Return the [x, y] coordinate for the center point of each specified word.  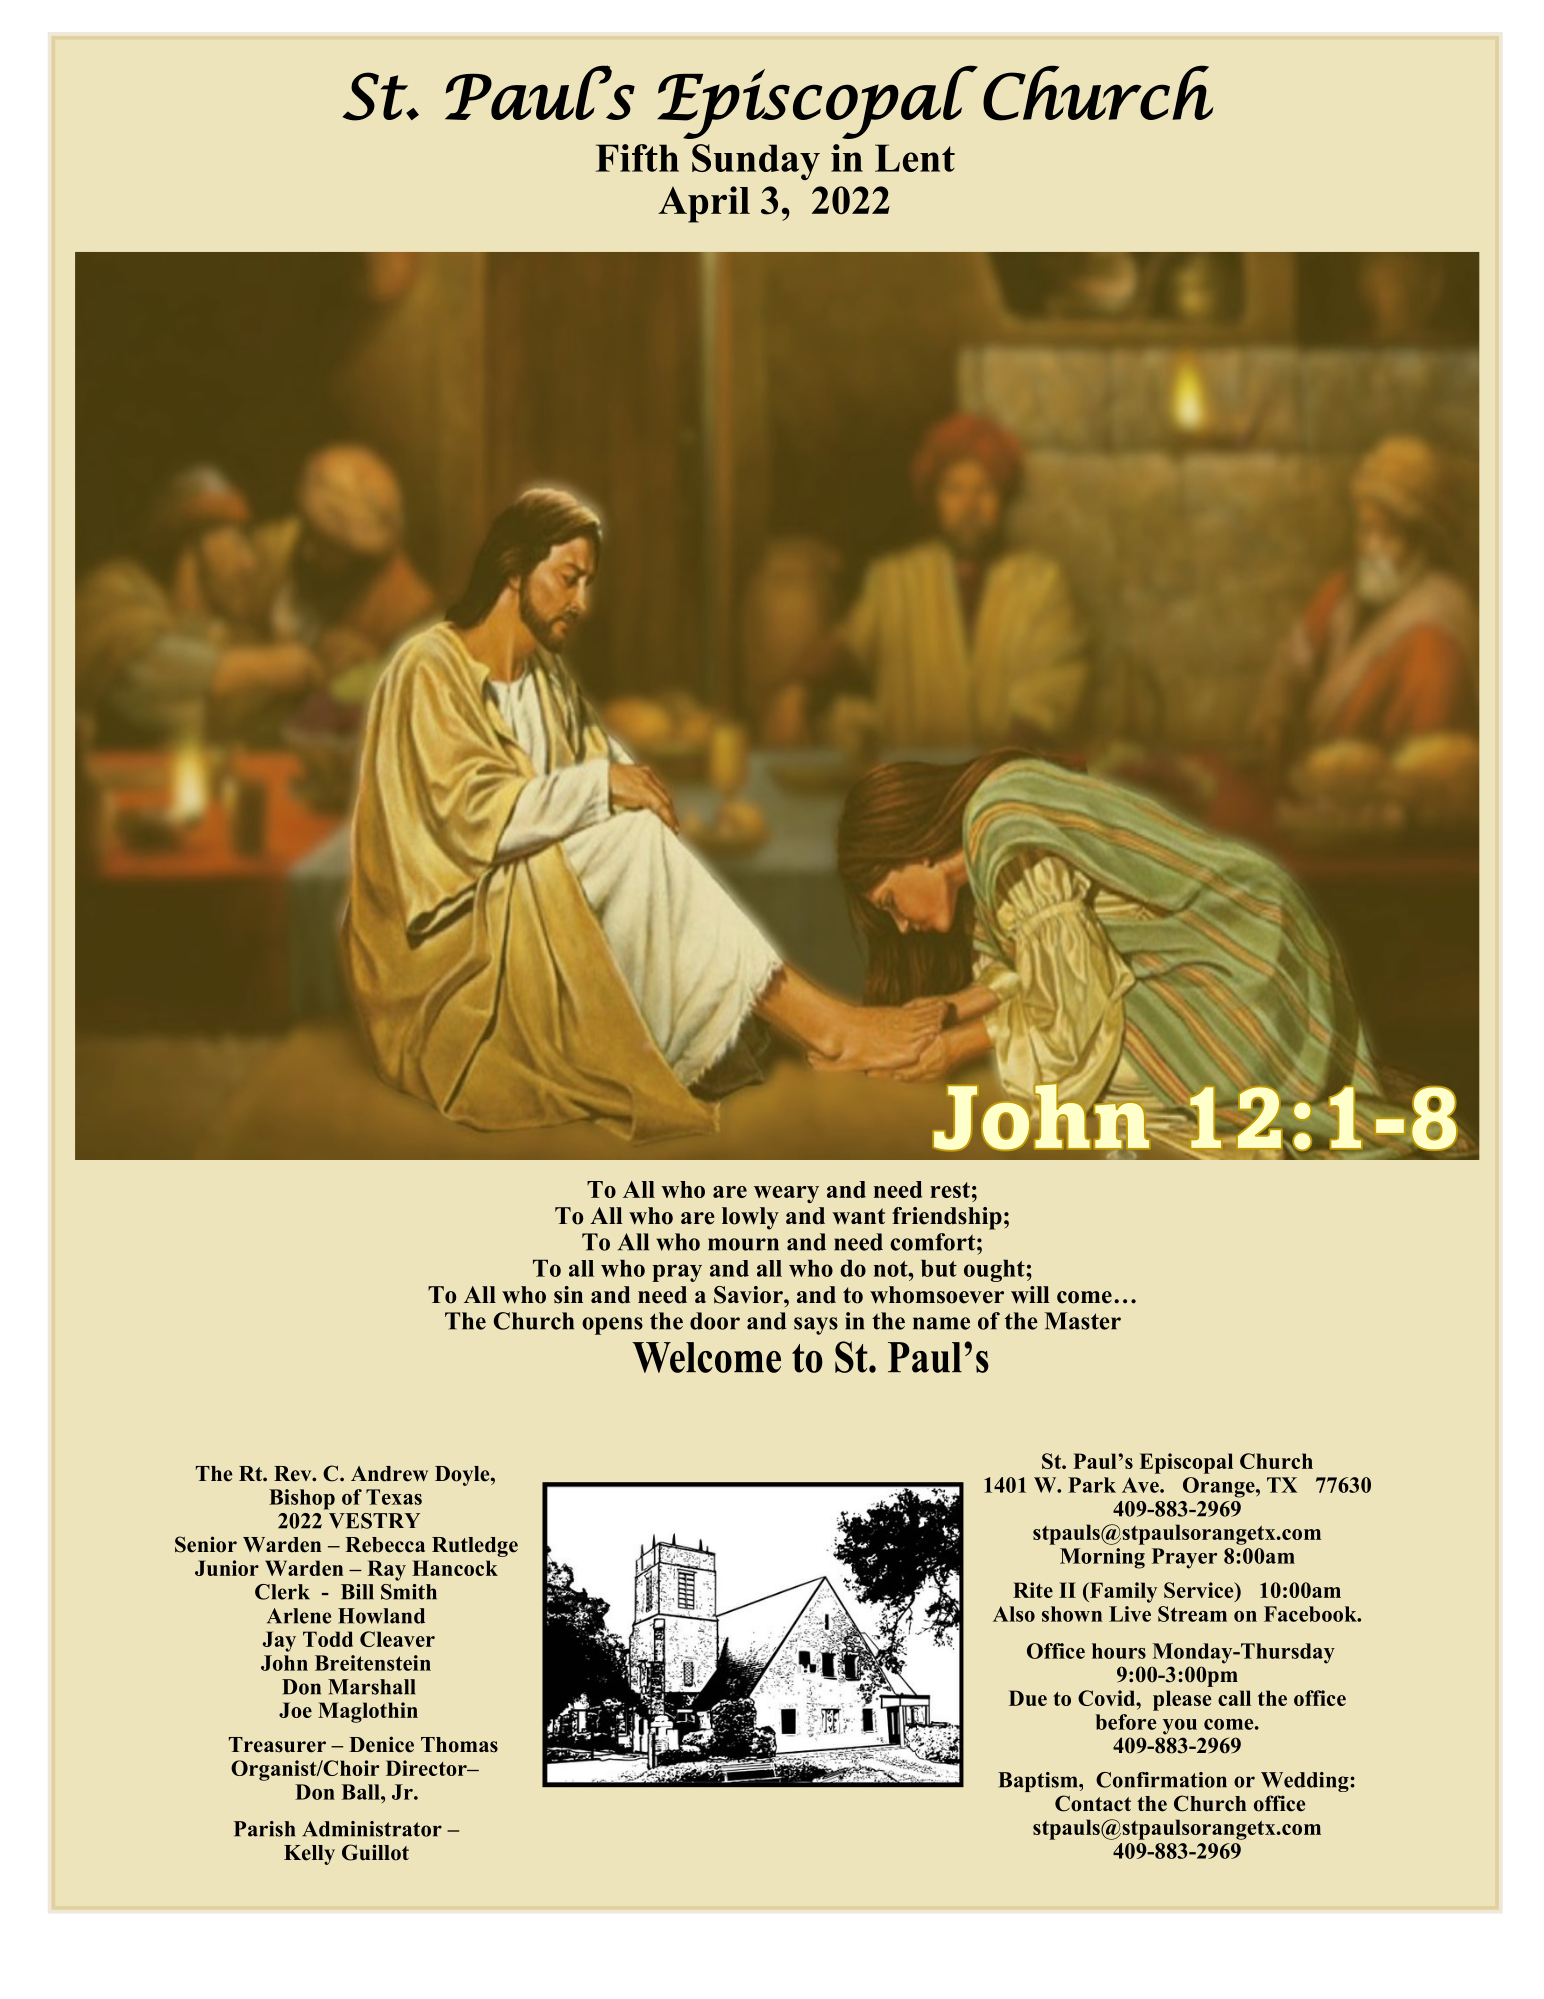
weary [786, 1194]
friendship [947, 1218]
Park [1092, 1485]
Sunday [756, 162]
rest [950, 1190]
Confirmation [1161, 1780]
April [704, 204]
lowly [750, 1218]
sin [568, 1295]
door [715, 1321]
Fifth [637, 158]
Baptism [1039, 1782]
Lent [915, 158]
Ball [362, 1792]
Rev [294, 1474]
